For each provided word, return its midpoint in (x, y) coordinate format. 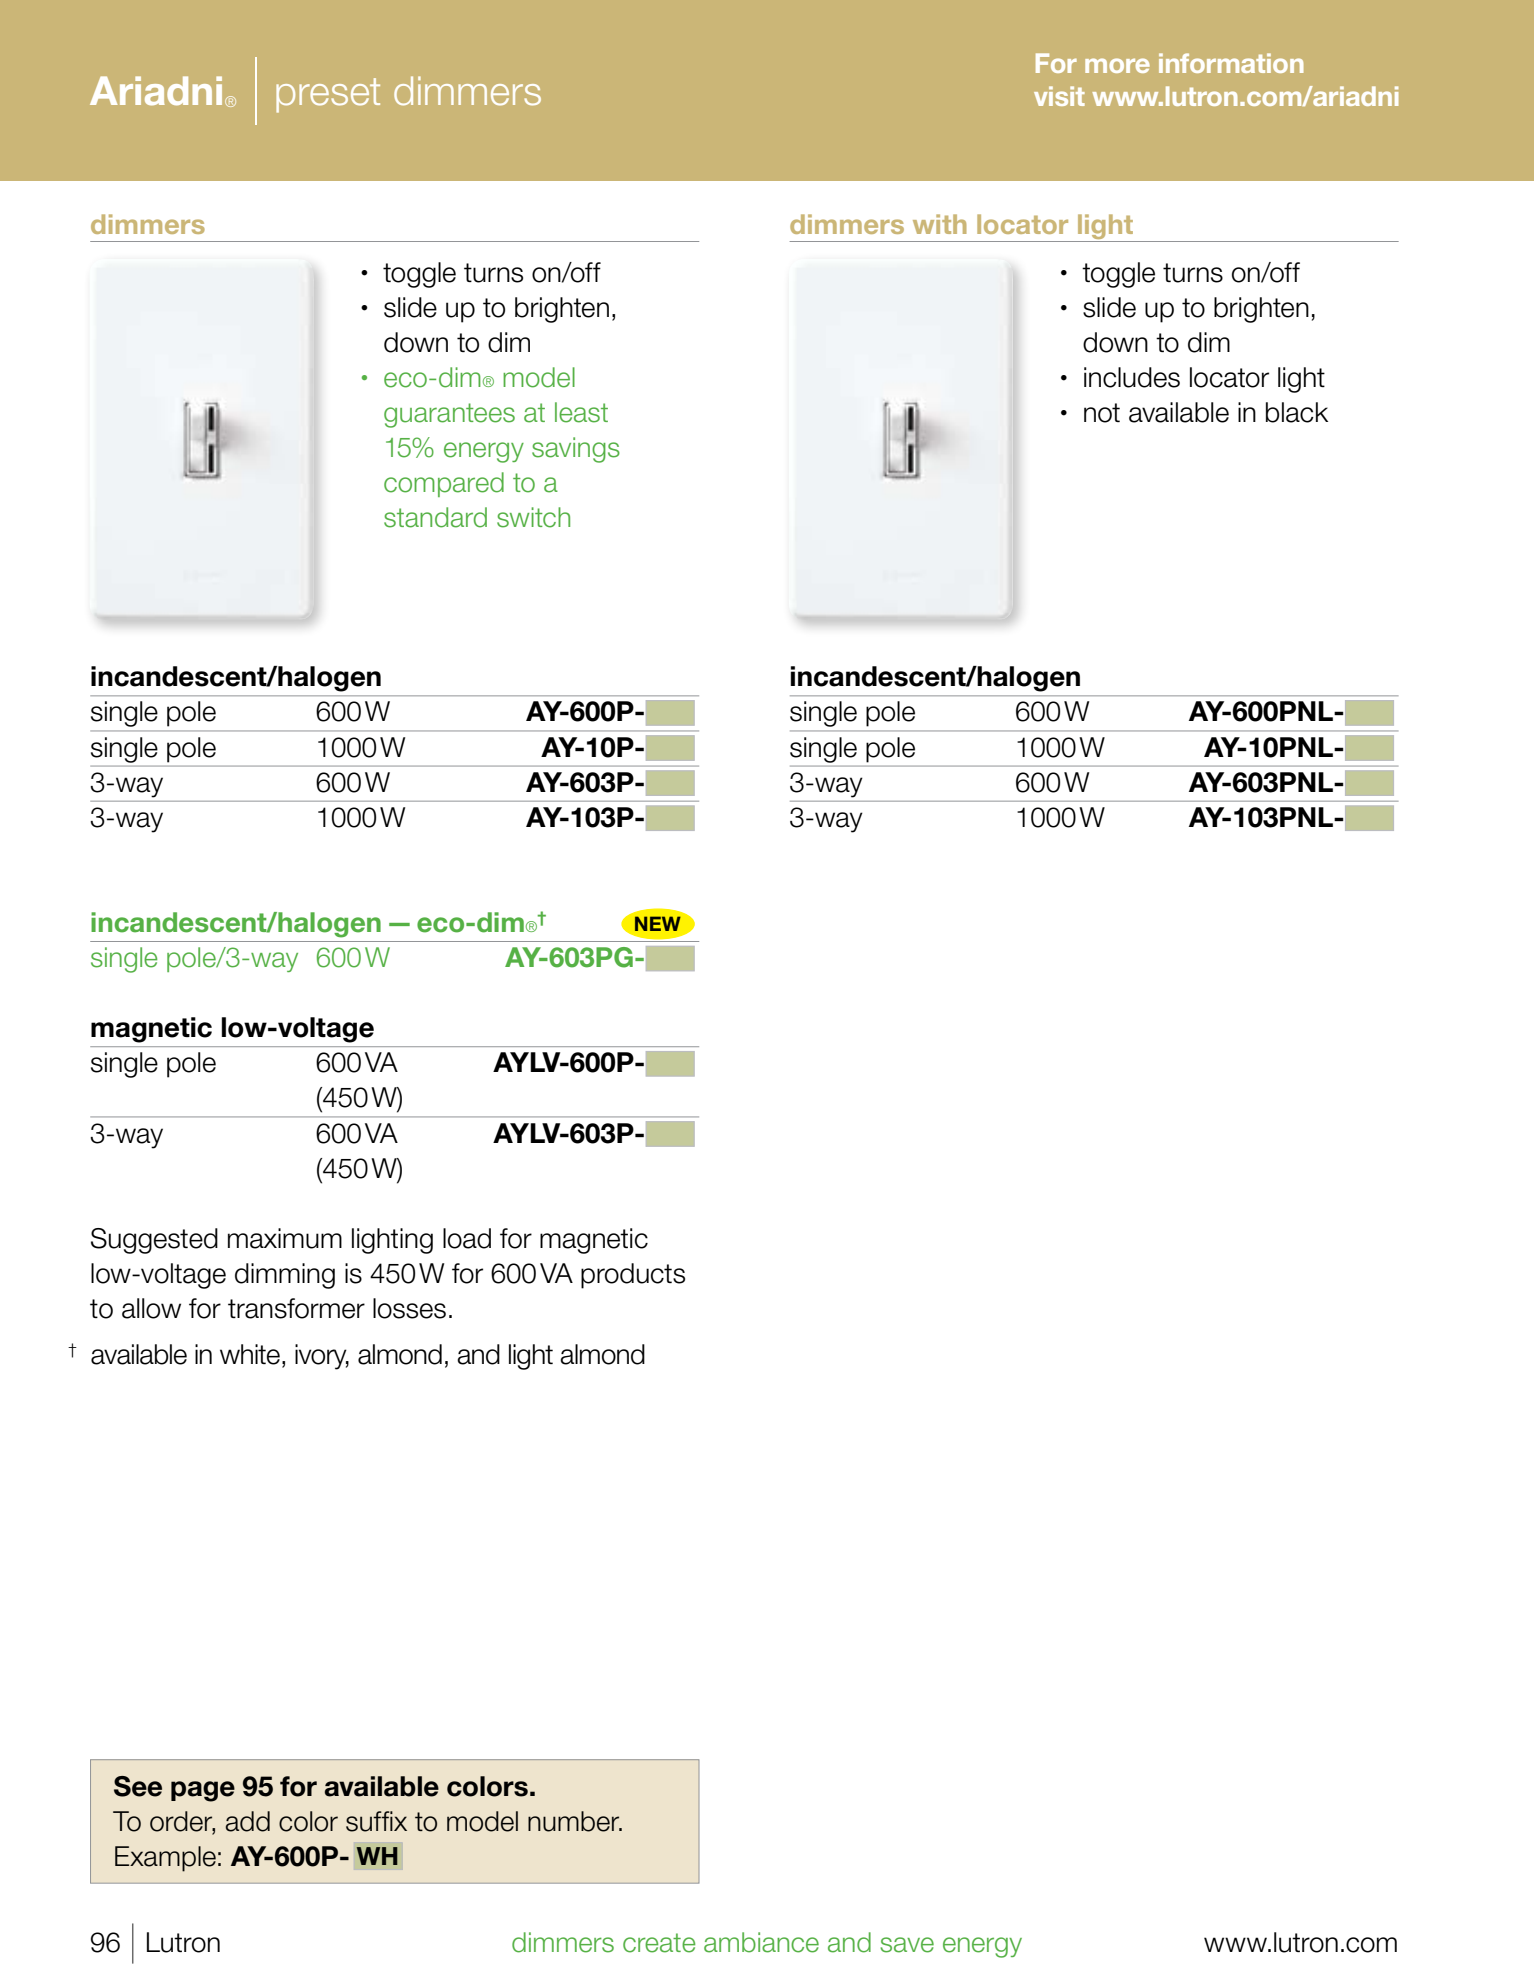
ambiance (761, 1942)
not (1102, 413)
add (248, 1821)
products (633, 1276)
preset (328, 95)
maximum (285, 1238)
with (940, 224)
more (1117, 65)
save (907, 1945)
